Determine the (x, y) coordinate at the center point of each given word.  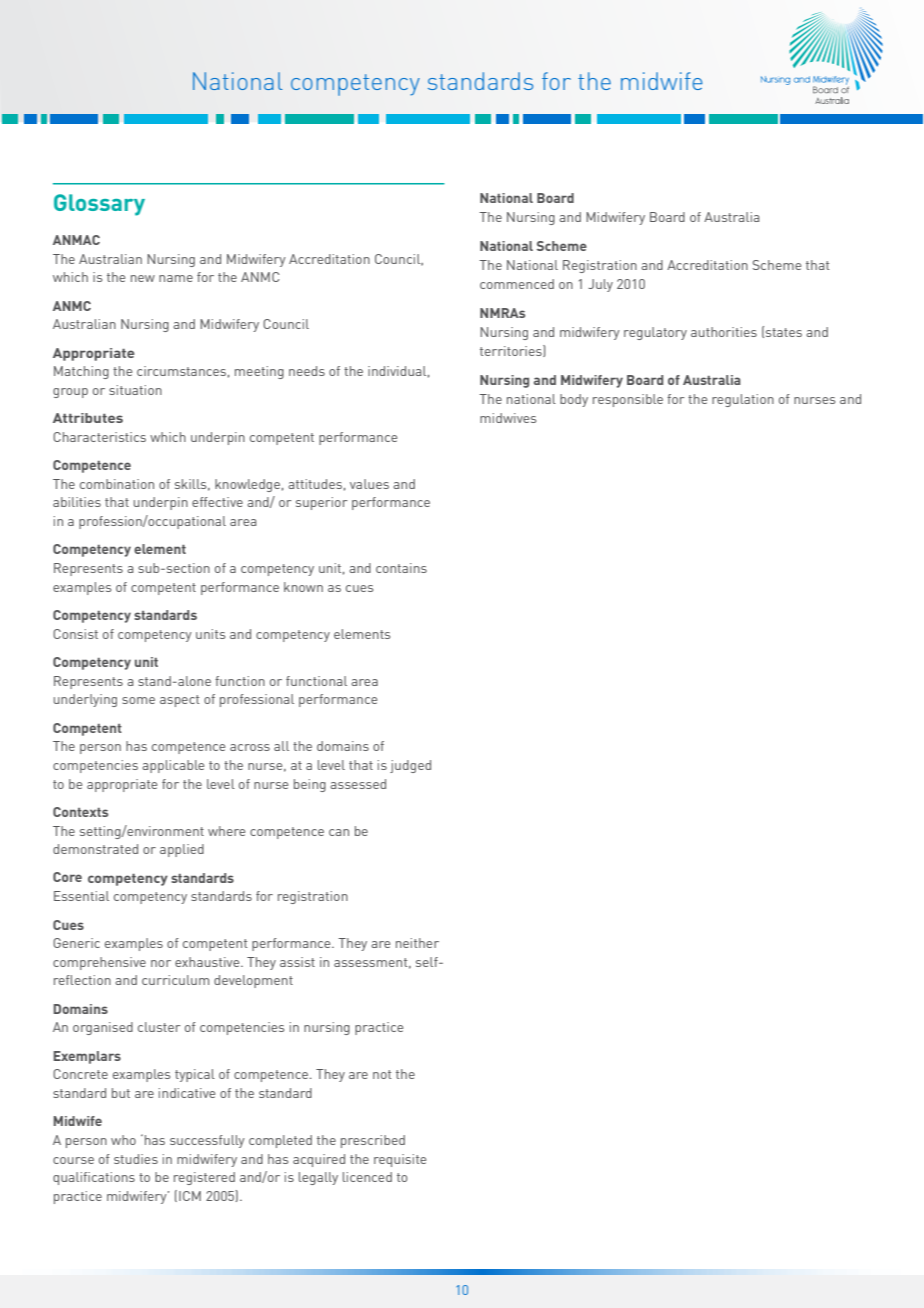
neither (417, 943)
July (600, 285)
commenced (517, 284)
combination (117, 484)
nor (161, 963)
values (369, 484)
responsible (628, 400)
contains (401, 568)
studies (136, 1159)
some (138, 700)
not (382, 1074)
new (143, 278)
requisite (400, 1160)
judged (410, 766)
